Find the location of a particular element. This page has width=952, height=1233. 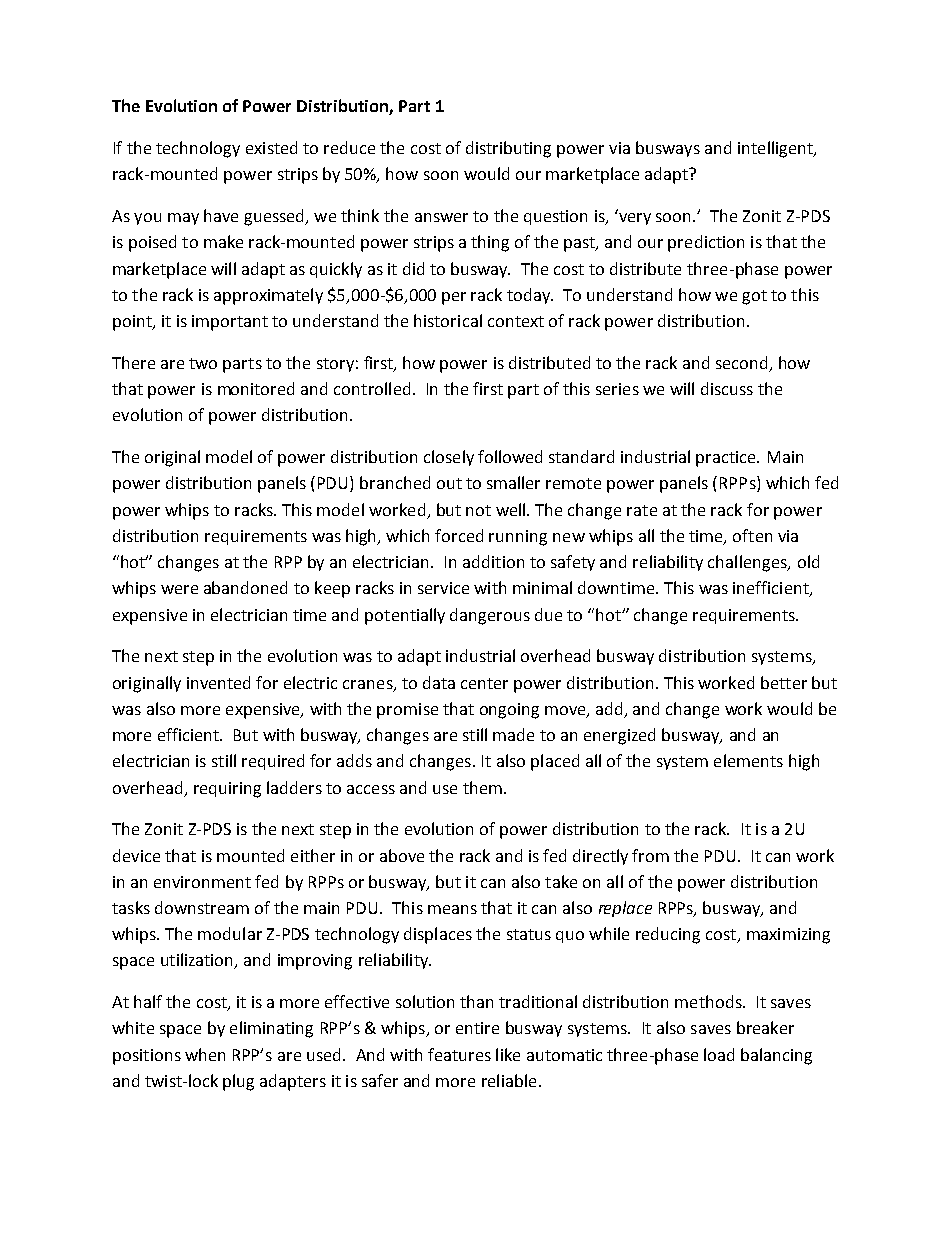

when is located at coordinates (205, 1054).
